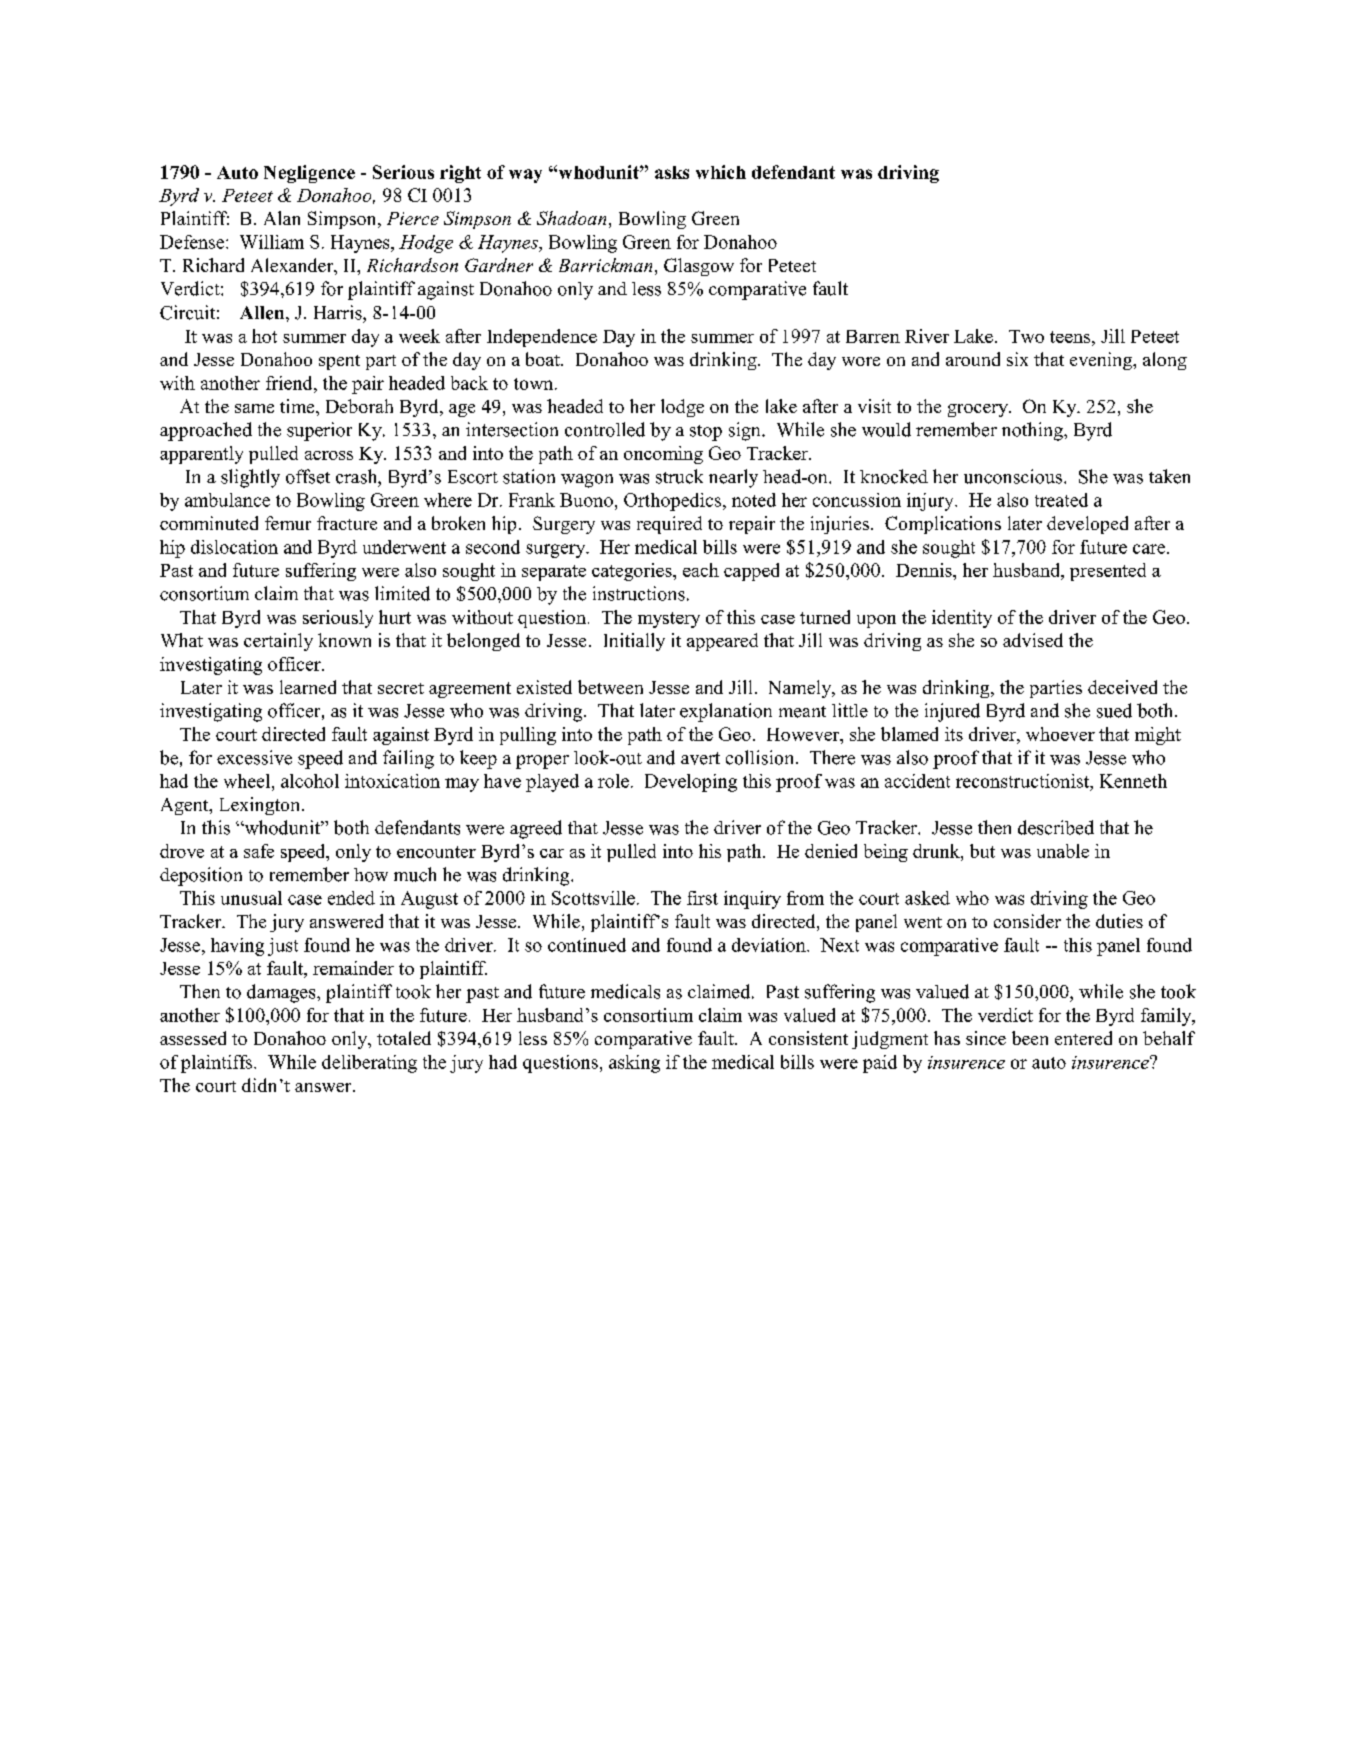 The width and height of the page is (1357, 1756). What do you see at coordinates (369, 1064) in the page?
I see `deliberating` at bounding box center [369, 1064].
